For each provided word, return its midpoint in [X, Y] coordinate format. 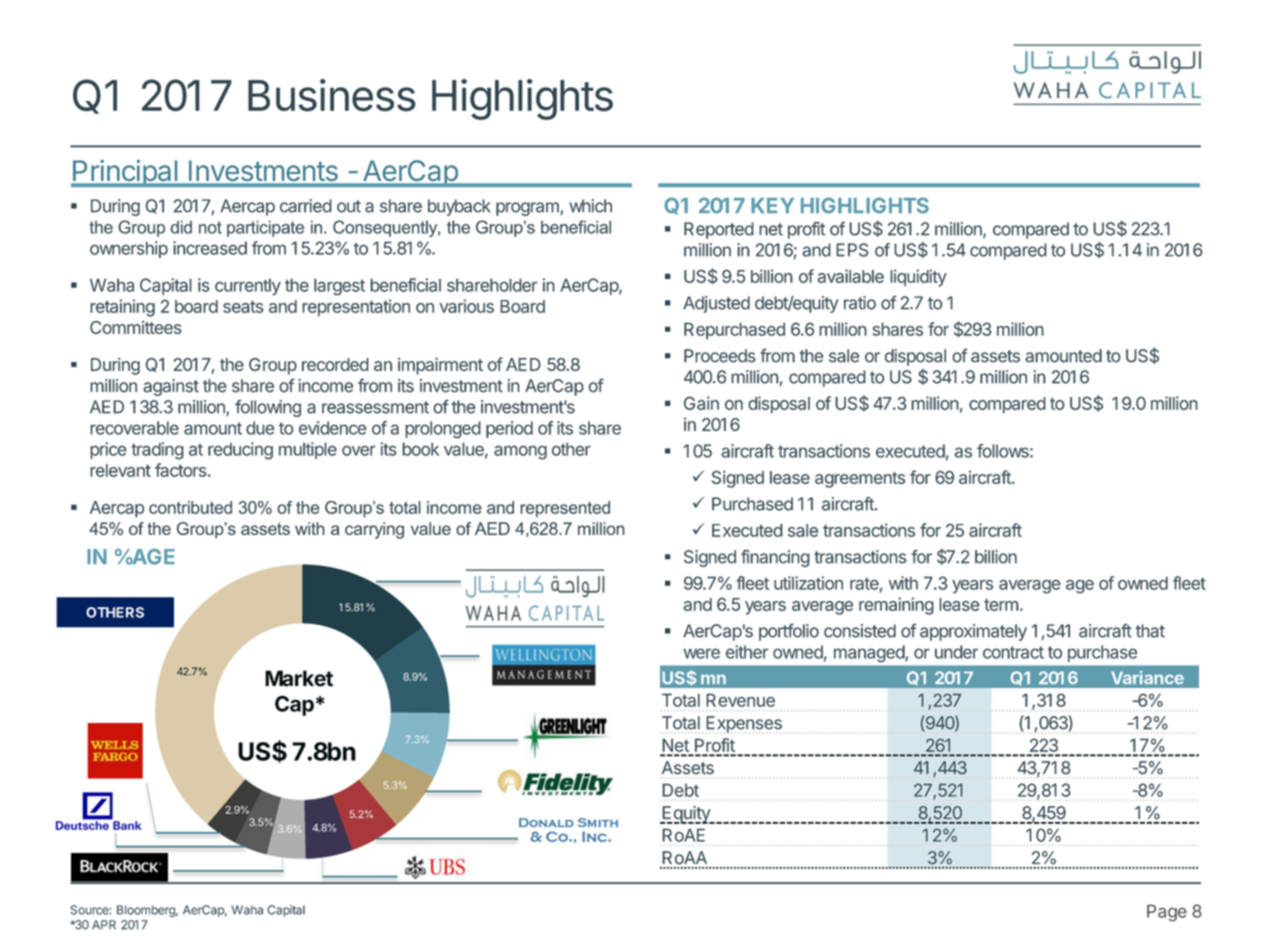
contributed [190, 507]
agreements [860, 480]
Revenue [740, 700]
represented [565, 509]
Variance [1147, 677]
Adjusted [716, 304]
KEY [772, 205]
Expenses [744, 724]
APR [104, 925]
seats [243, 306]
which [590, 206]
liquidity [918, 278]
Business [332, 95]
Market [299, 678]
